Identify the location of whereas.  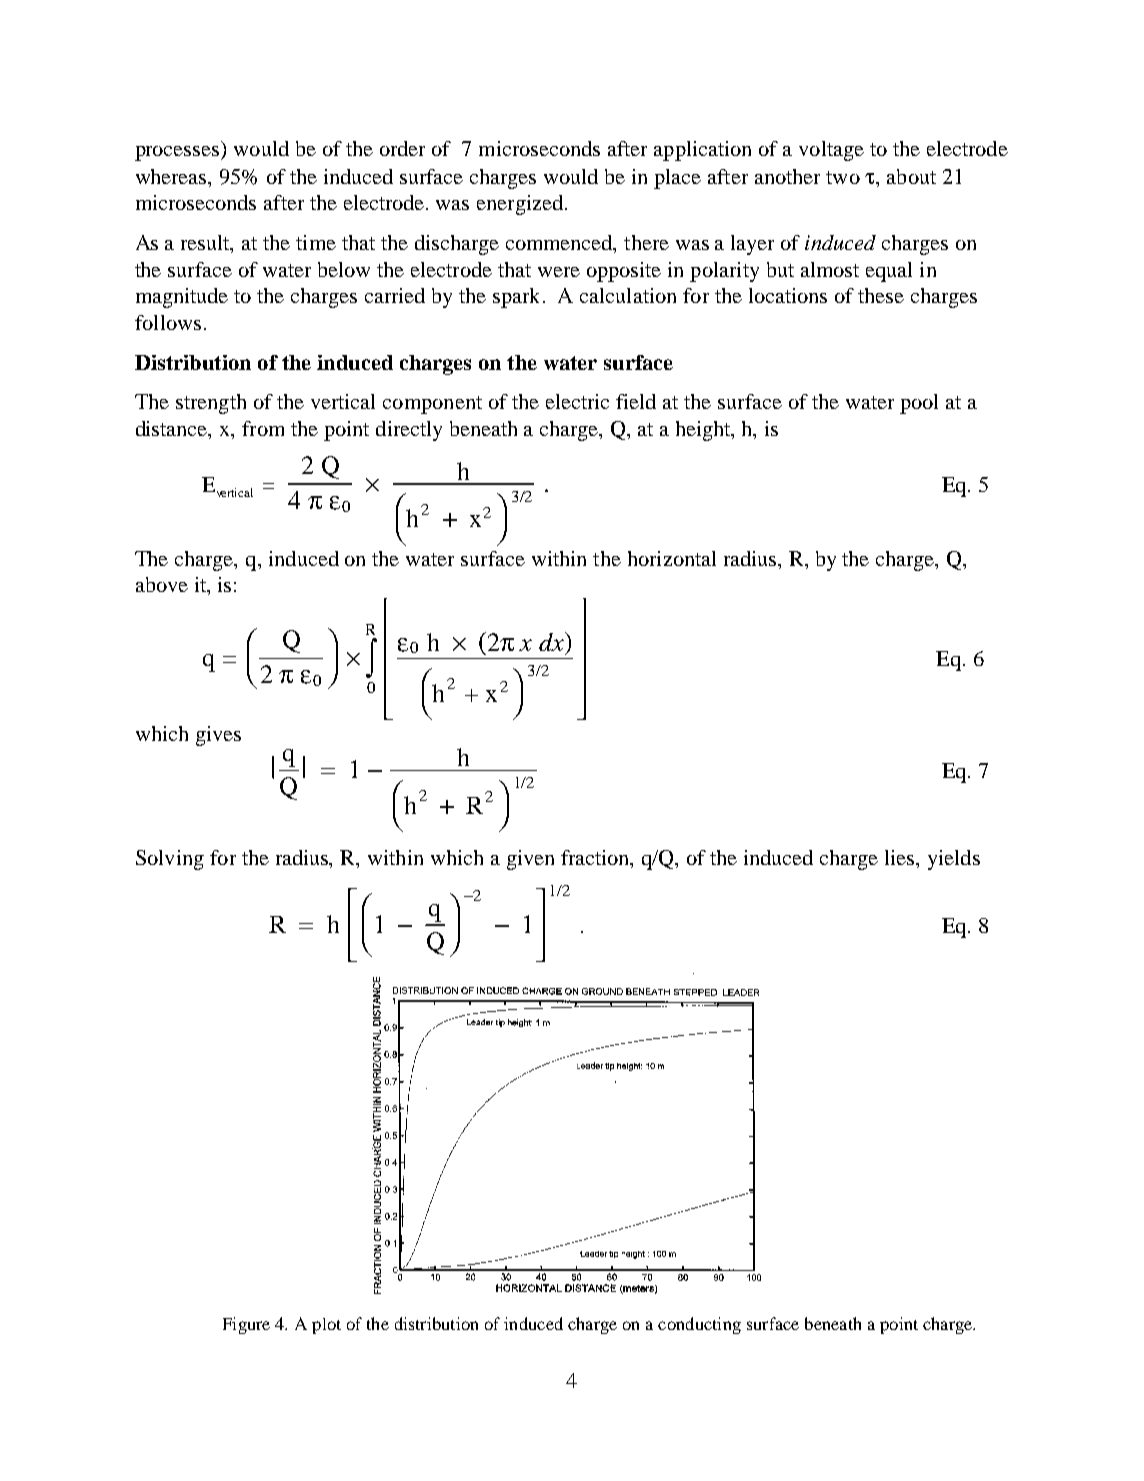
(172, 176).
